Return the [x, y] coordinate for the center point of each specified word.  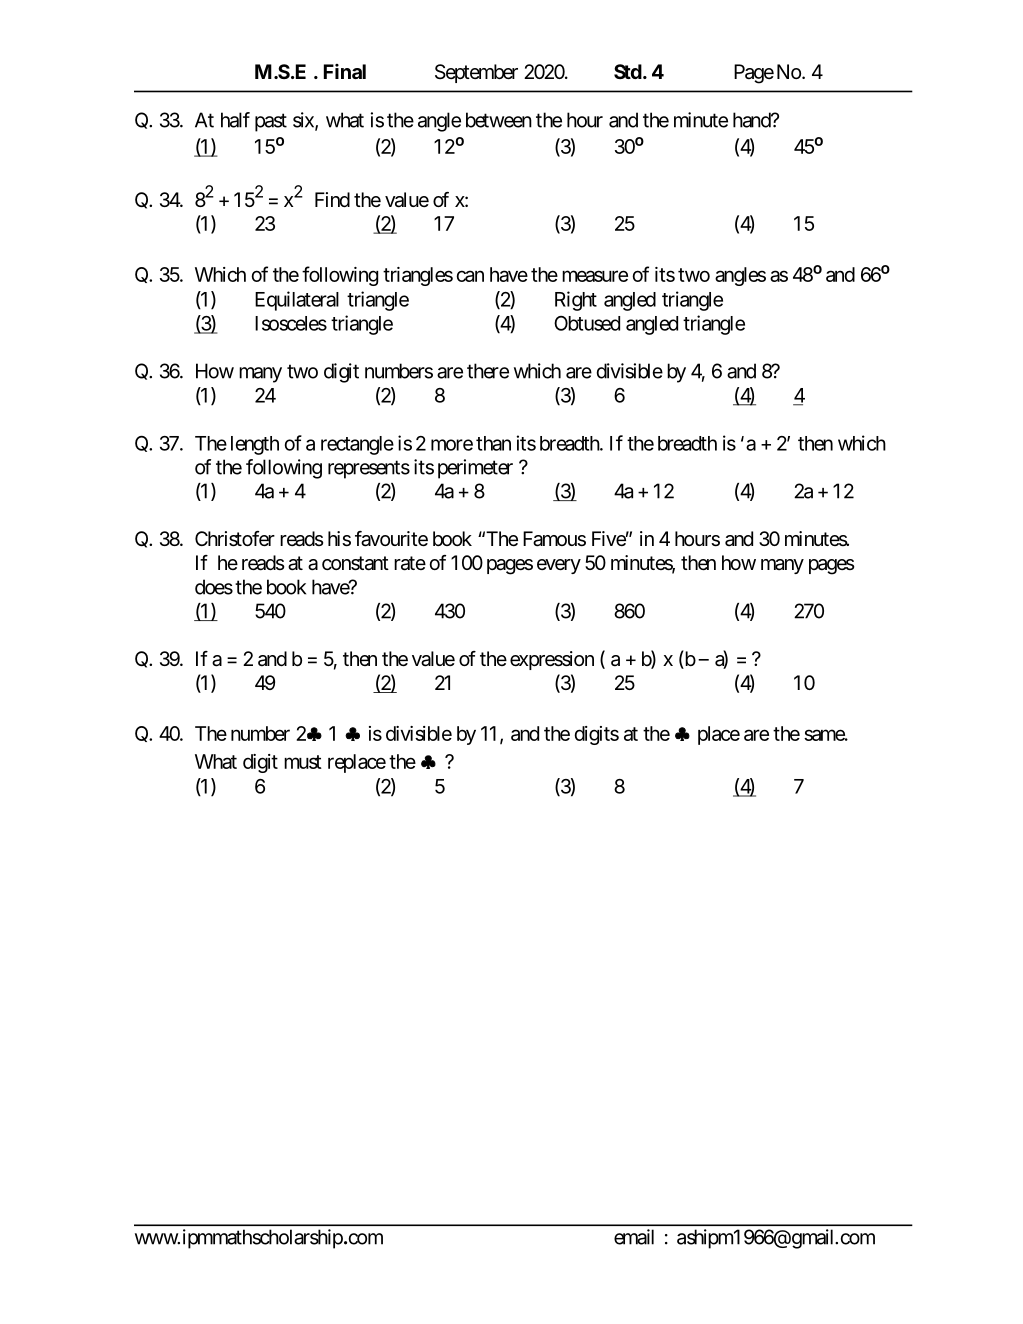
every [559, 566]
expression [552, 660]
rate [410, 563]
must [303, 762]
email [634, 1237]
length [255, 445]
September [476, 73]
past [271, 122]
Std [628, 71]
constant [355, 563]
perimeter [475, 469]
